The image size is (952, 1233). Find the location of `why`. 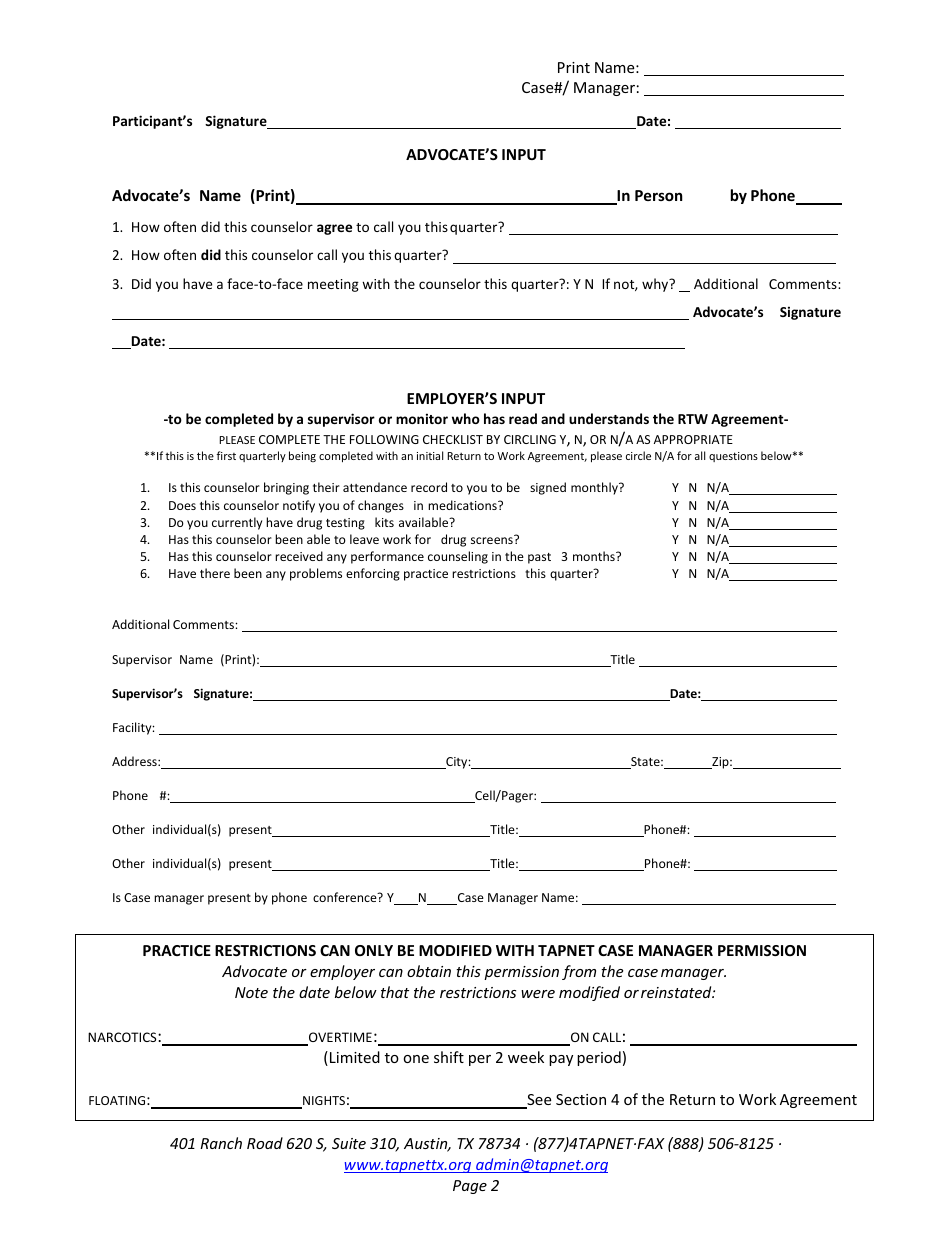

why is located at coordinates (656, 285).
